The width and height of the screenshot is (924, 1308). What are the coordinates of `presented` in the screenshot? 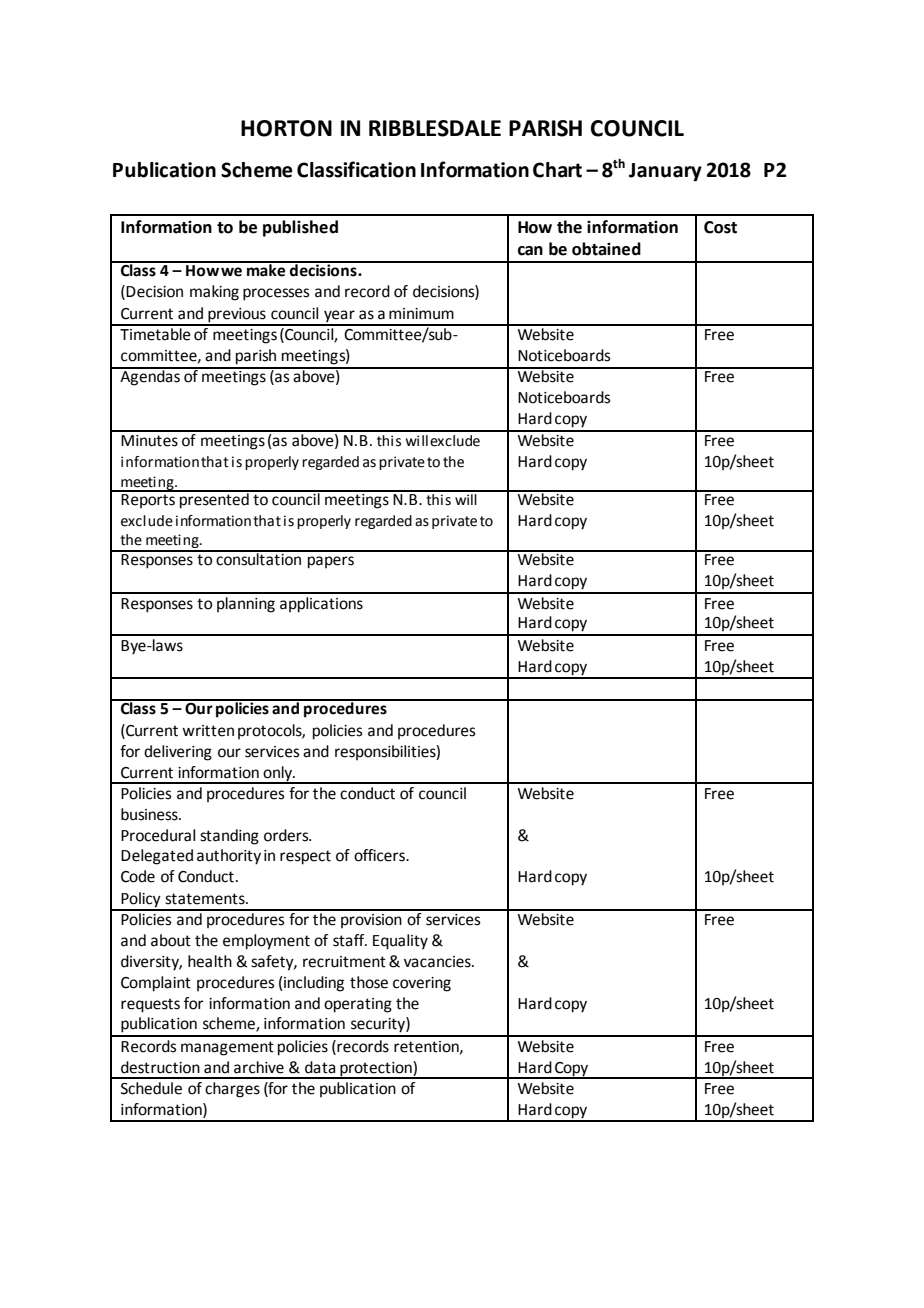 It's located at (214, 500).
